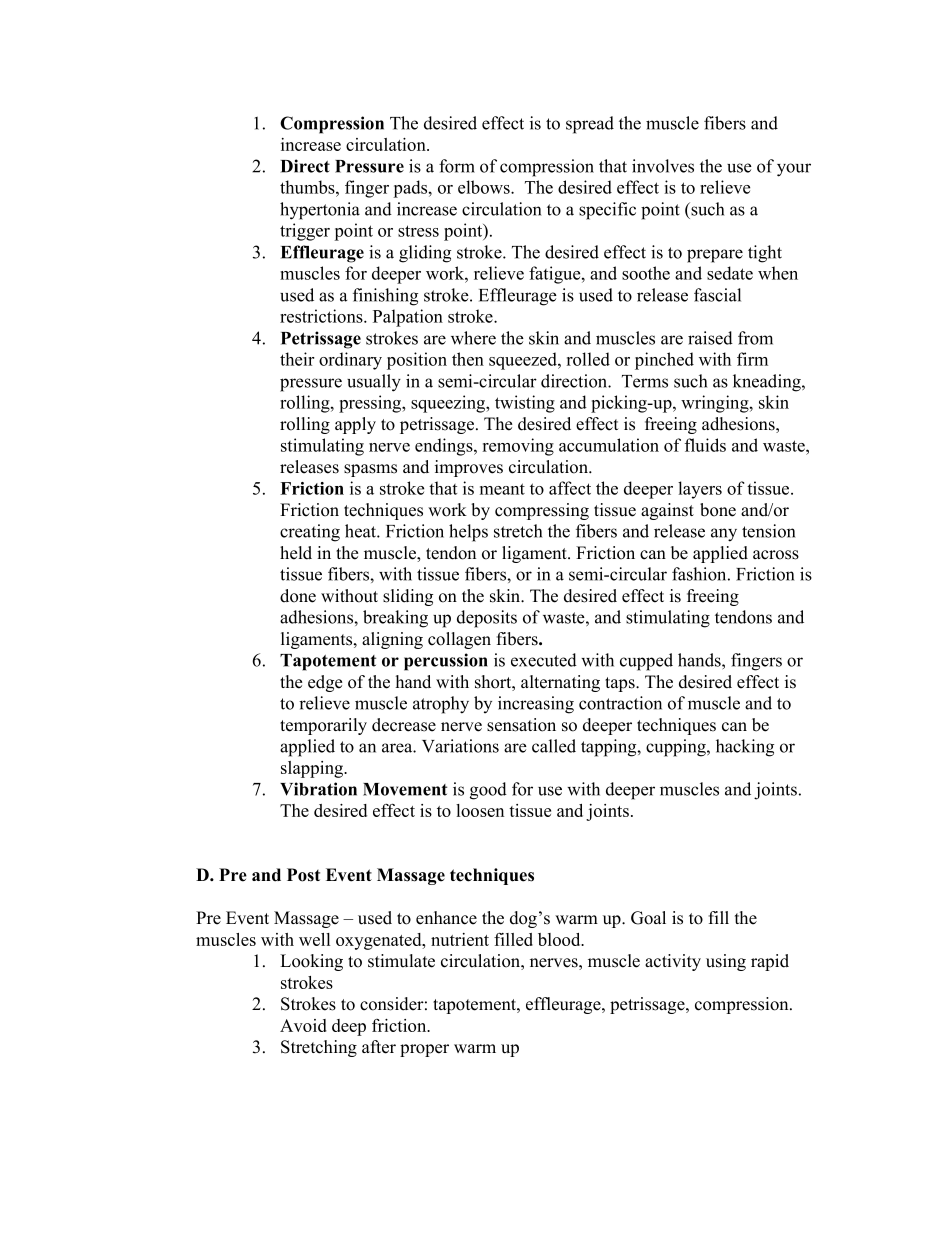 This screenshot has width=952, height=1233. What do you see at coordinates (395, 619) in the screenshot?
I see `breaking` at bounding box center [395, 619].
